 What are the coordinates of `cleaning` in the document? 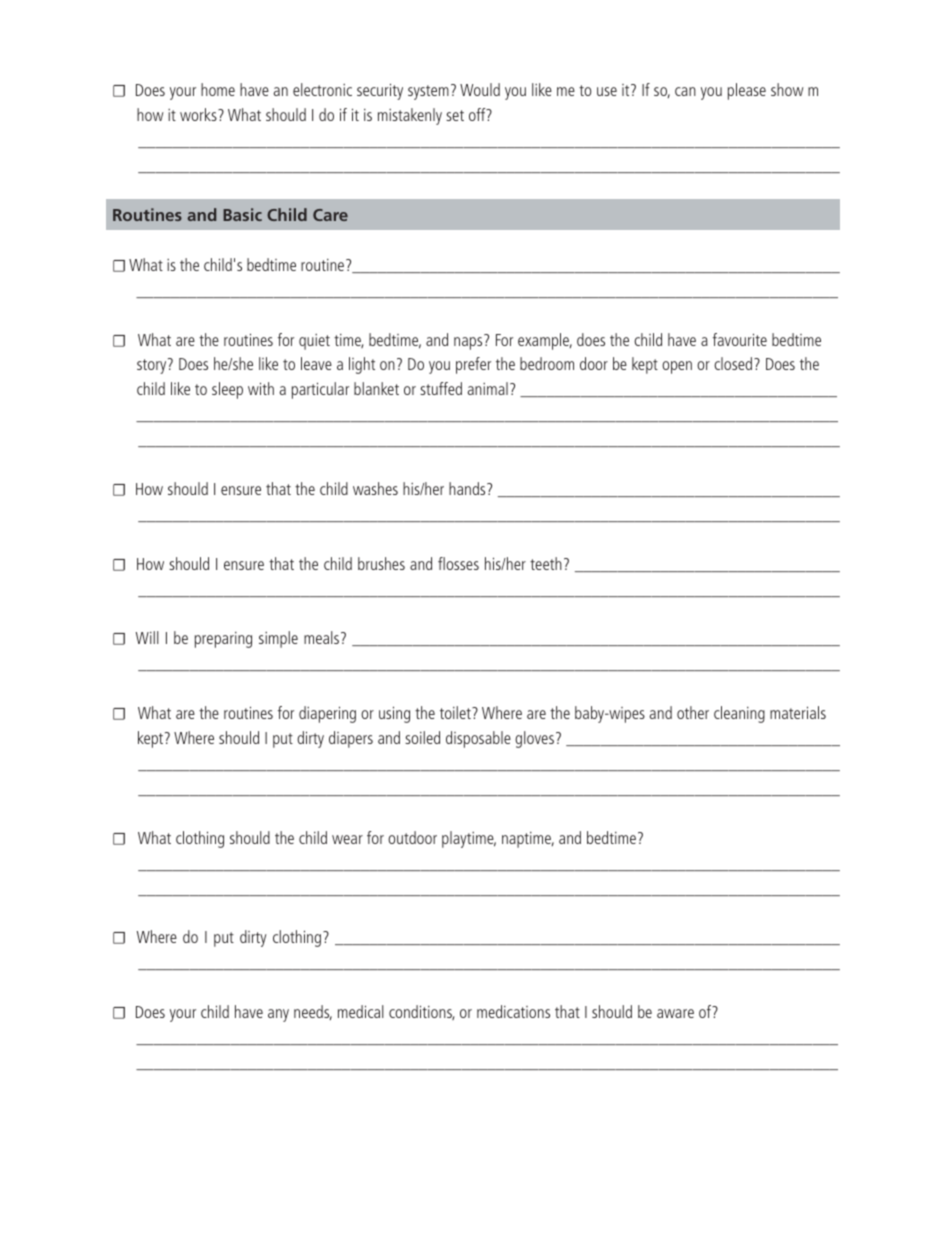 It's located at (739, 714).
